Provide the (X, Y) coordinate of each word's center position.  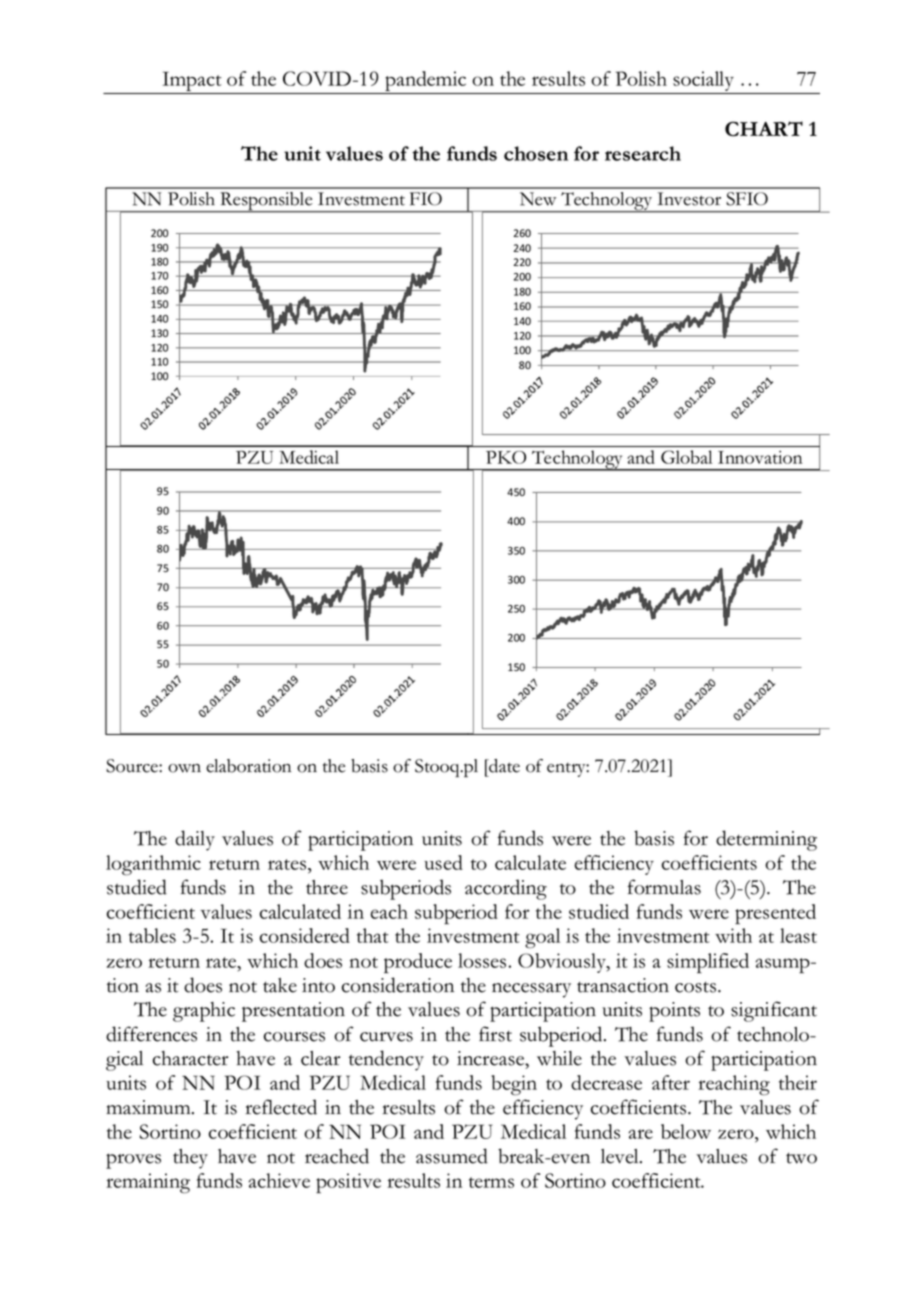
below (686, 1131)
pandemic (426, 82)
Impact (192, 82)
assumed (452, 1156)
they (190, 1159)
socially (703, 81)
